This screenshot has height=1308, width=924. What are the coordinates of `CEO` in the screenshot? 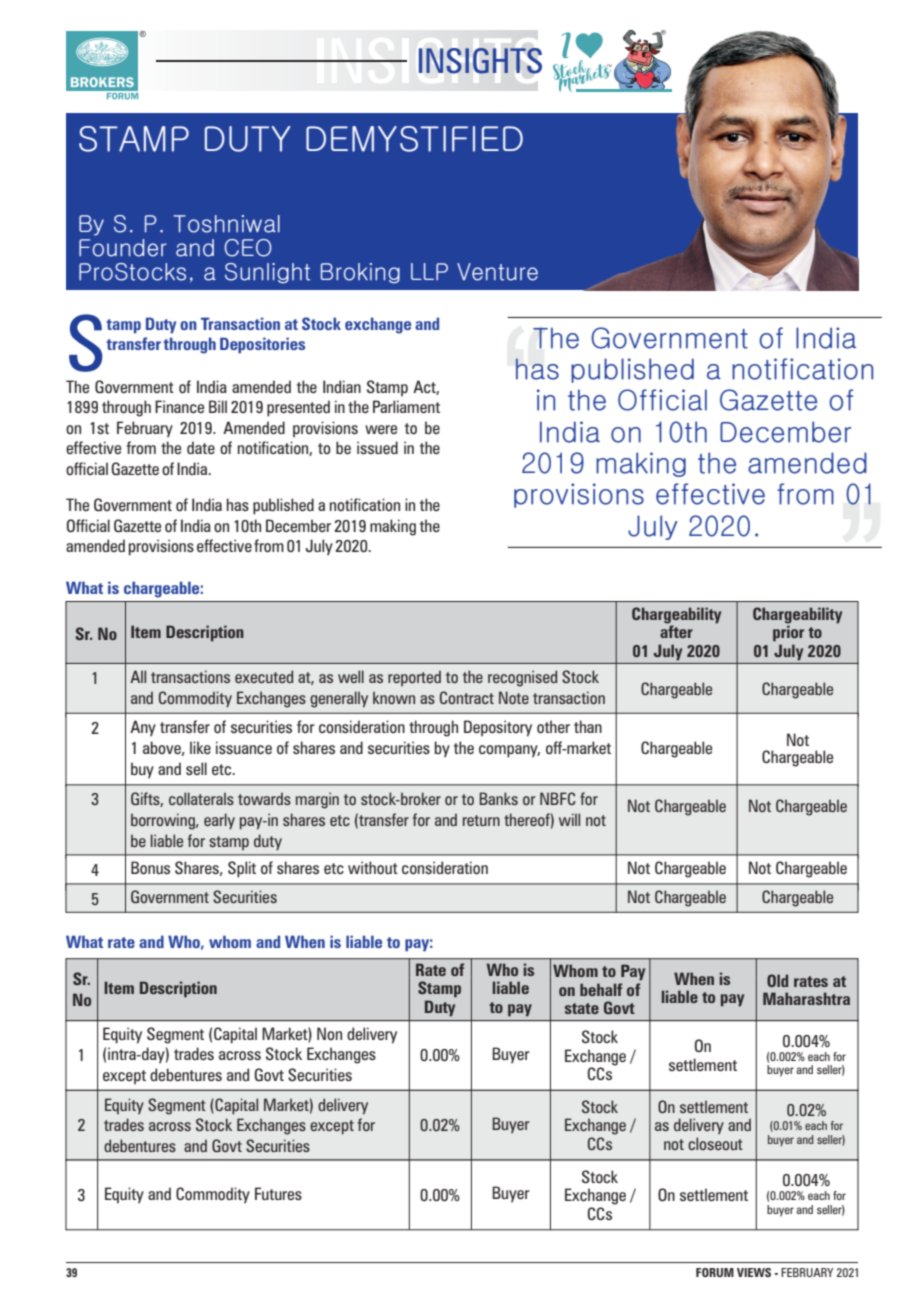 It's located at (248, 248).
